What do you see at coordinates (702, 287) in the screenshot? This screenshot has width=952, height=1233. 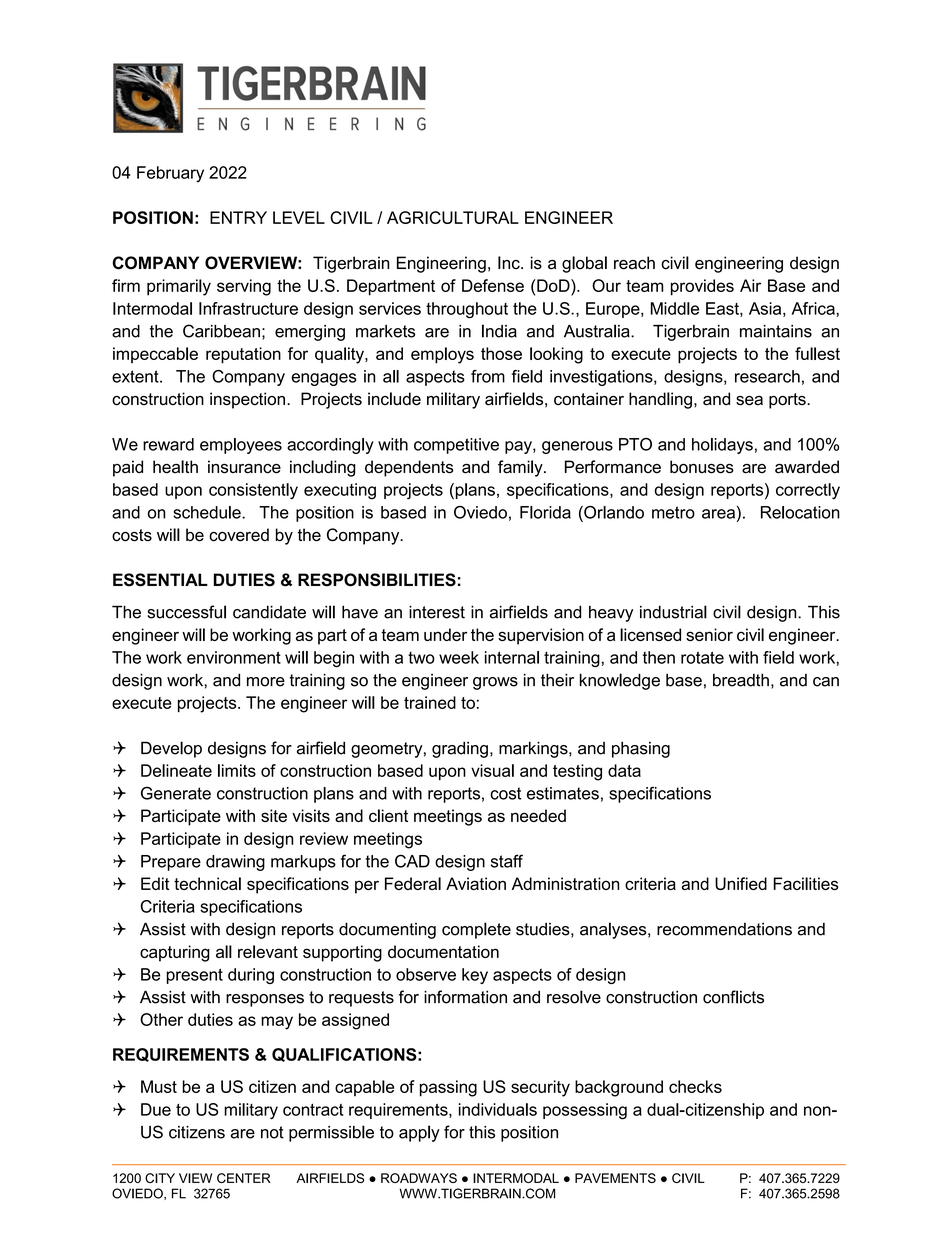 I see `provides` at bounding box center [702, 287].
